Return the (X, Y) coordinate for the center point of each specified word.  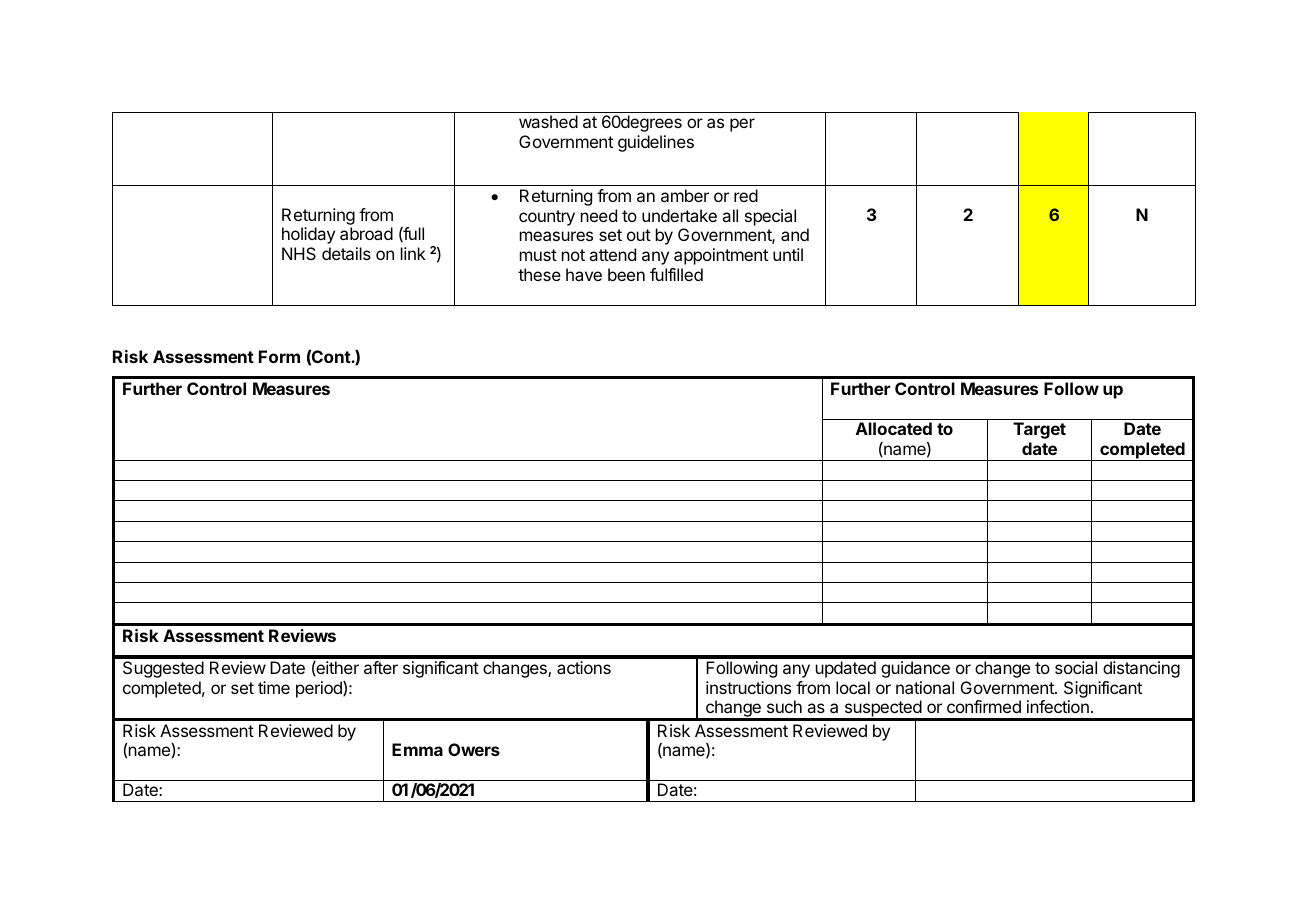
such (784, 706)
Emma (417, 749)
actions (584, 667)
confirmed (984, 706)
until (788, 254)
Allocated (894, 428)
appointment (721, 256)
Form (279, 356)
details (346, 253)
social (1076, 667)
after (381, 667)
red (746, 195)
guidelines (656, 143)
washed (548, 121)
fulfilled (676, 274)
